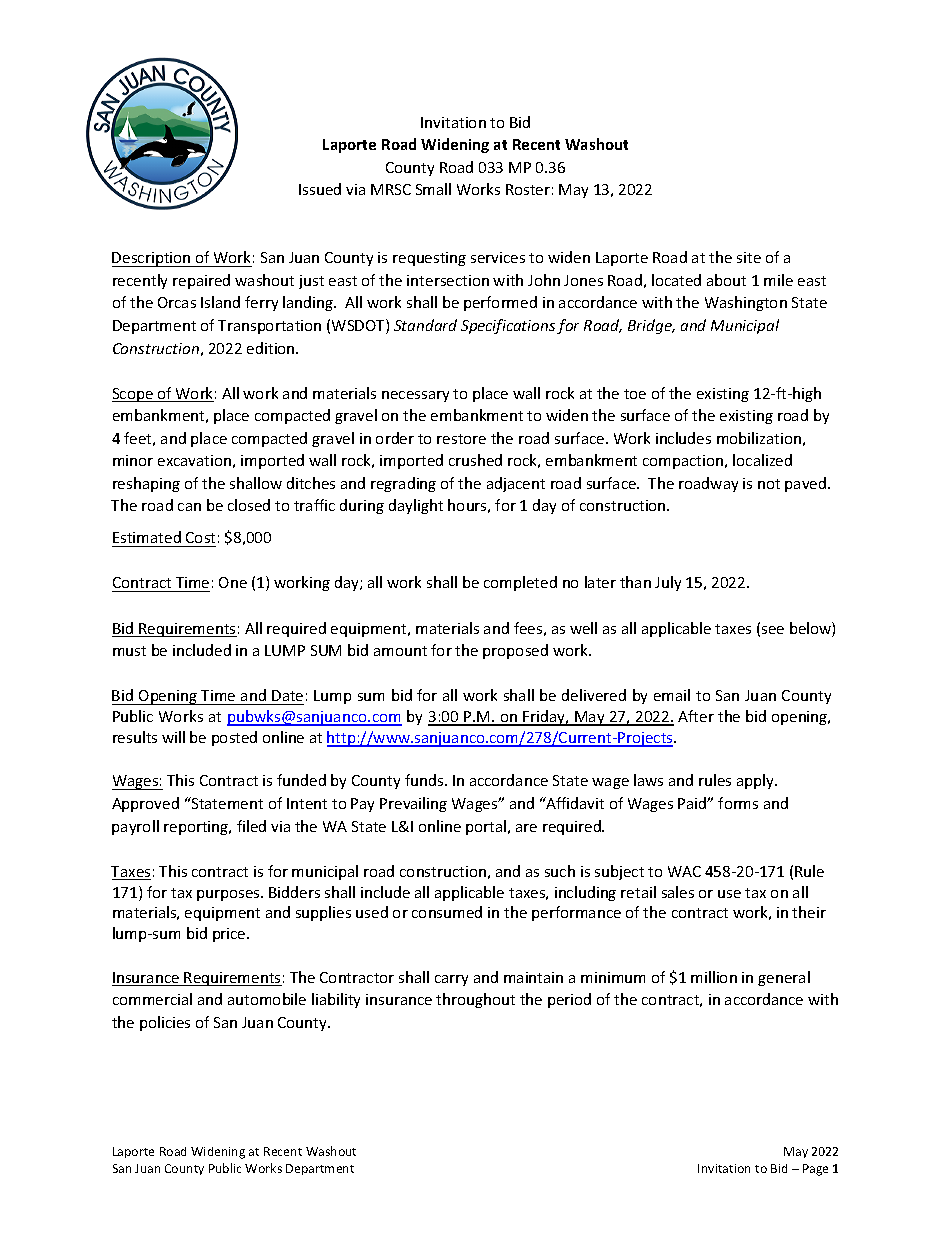 The image size is (952, 1233). Describe the element at coordinates (678, 892) in the page. I see `sales` at that location.
